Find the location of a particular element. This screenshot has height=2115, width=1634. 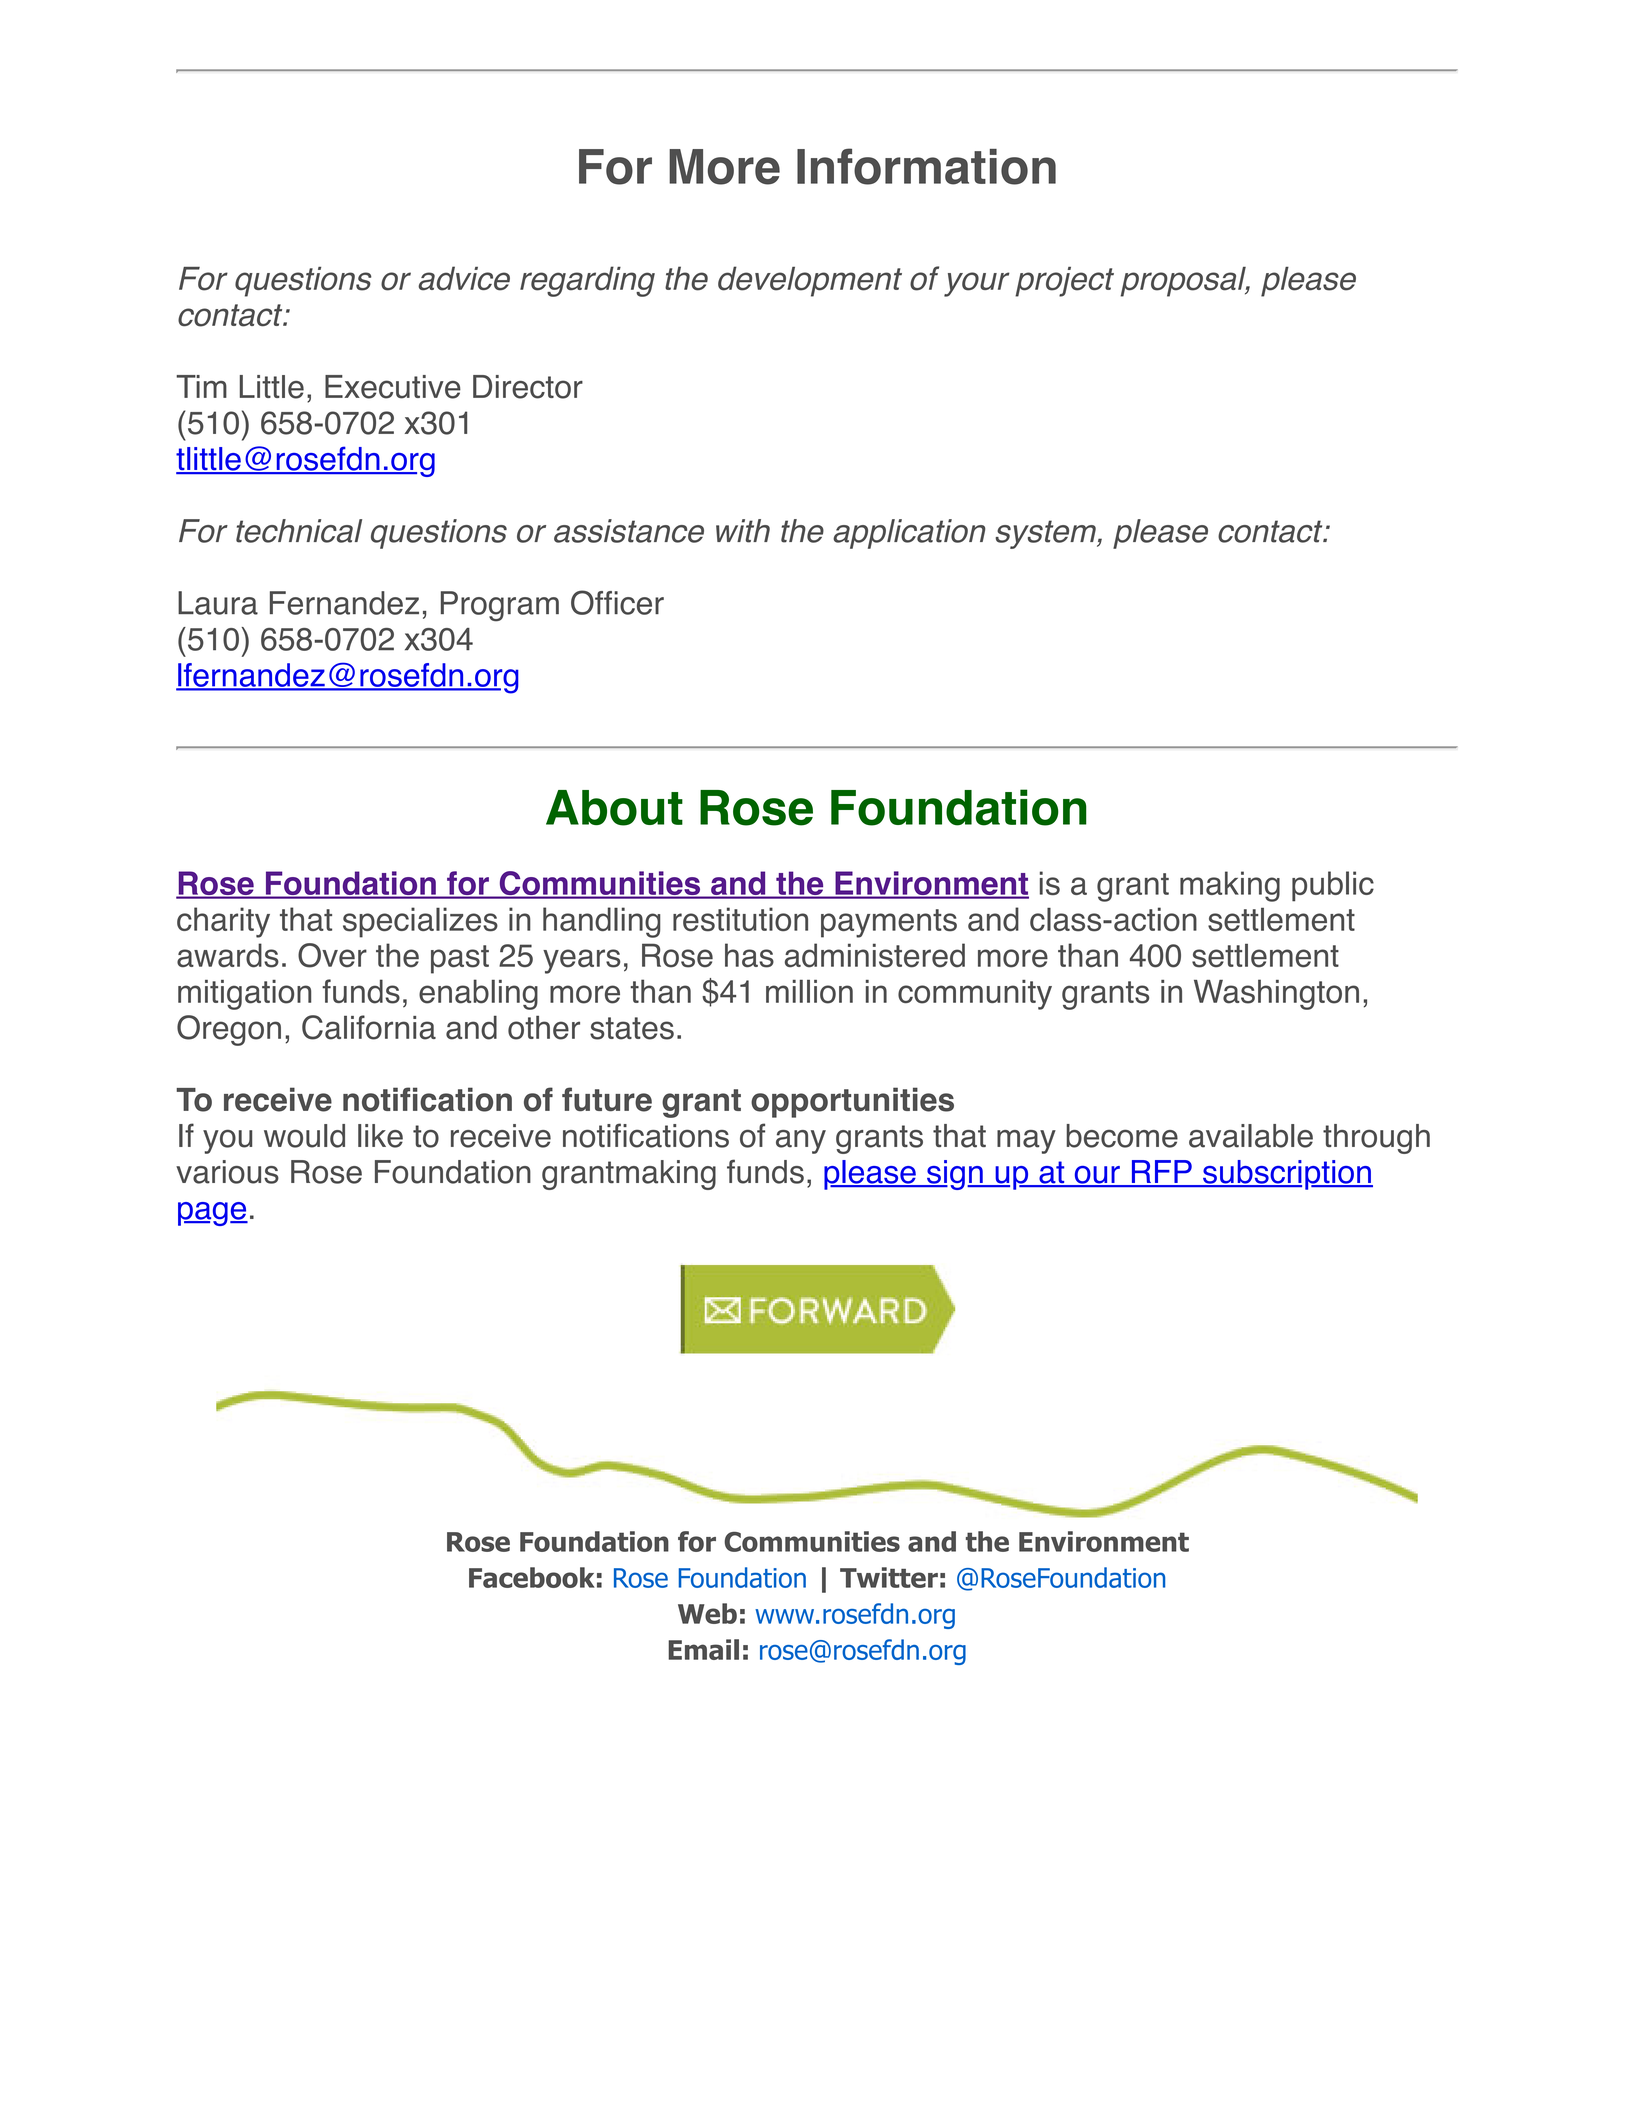

project is located at coordinates (1064, 282).
